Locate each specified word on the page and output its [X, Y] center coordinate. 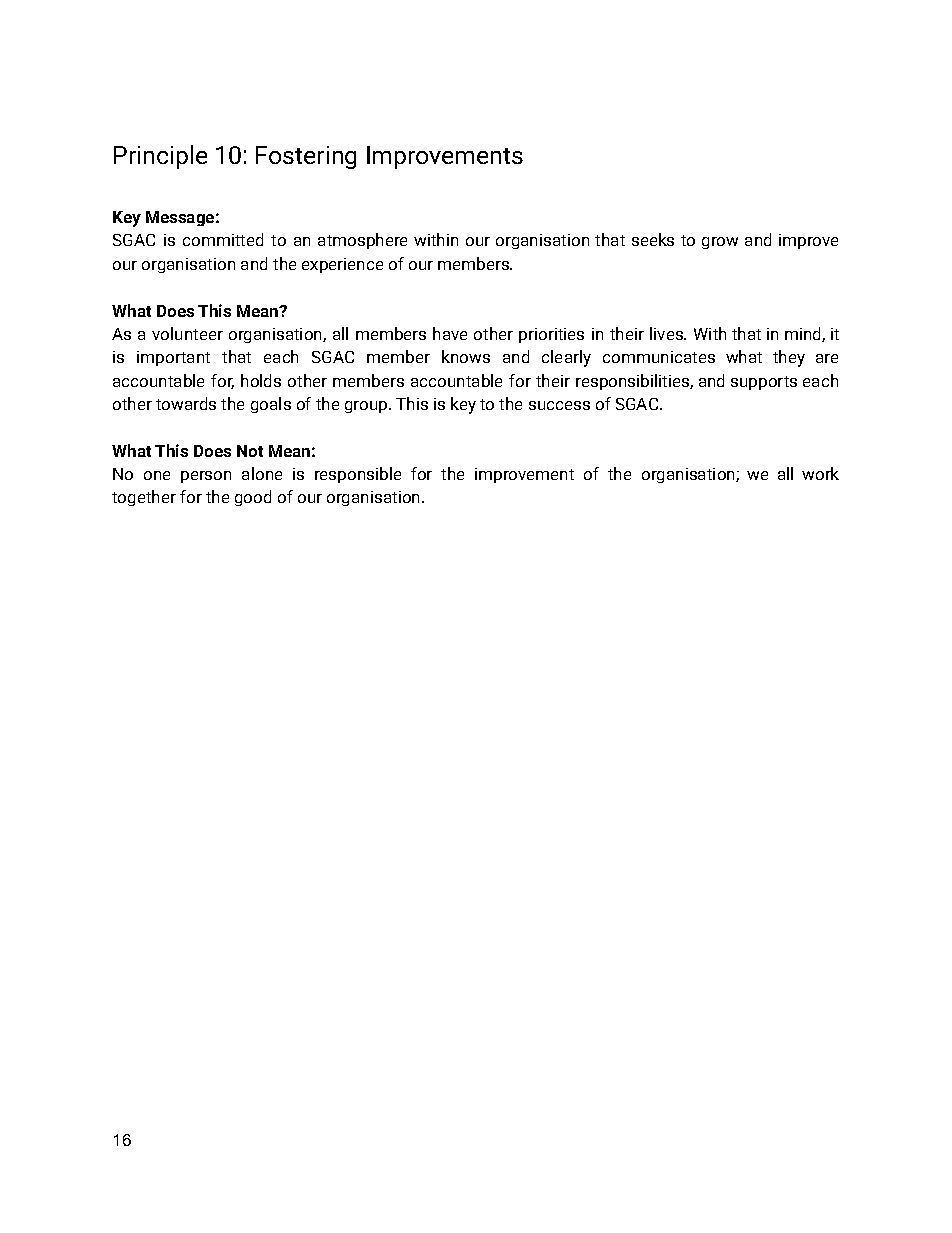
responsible [358, 475]
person [206, 477]
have [450, 333]
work [820, 473]
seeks [653, 239]
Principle [160, 157]
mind [804, 334]
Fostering [306, 157]
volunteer [187, 333]
